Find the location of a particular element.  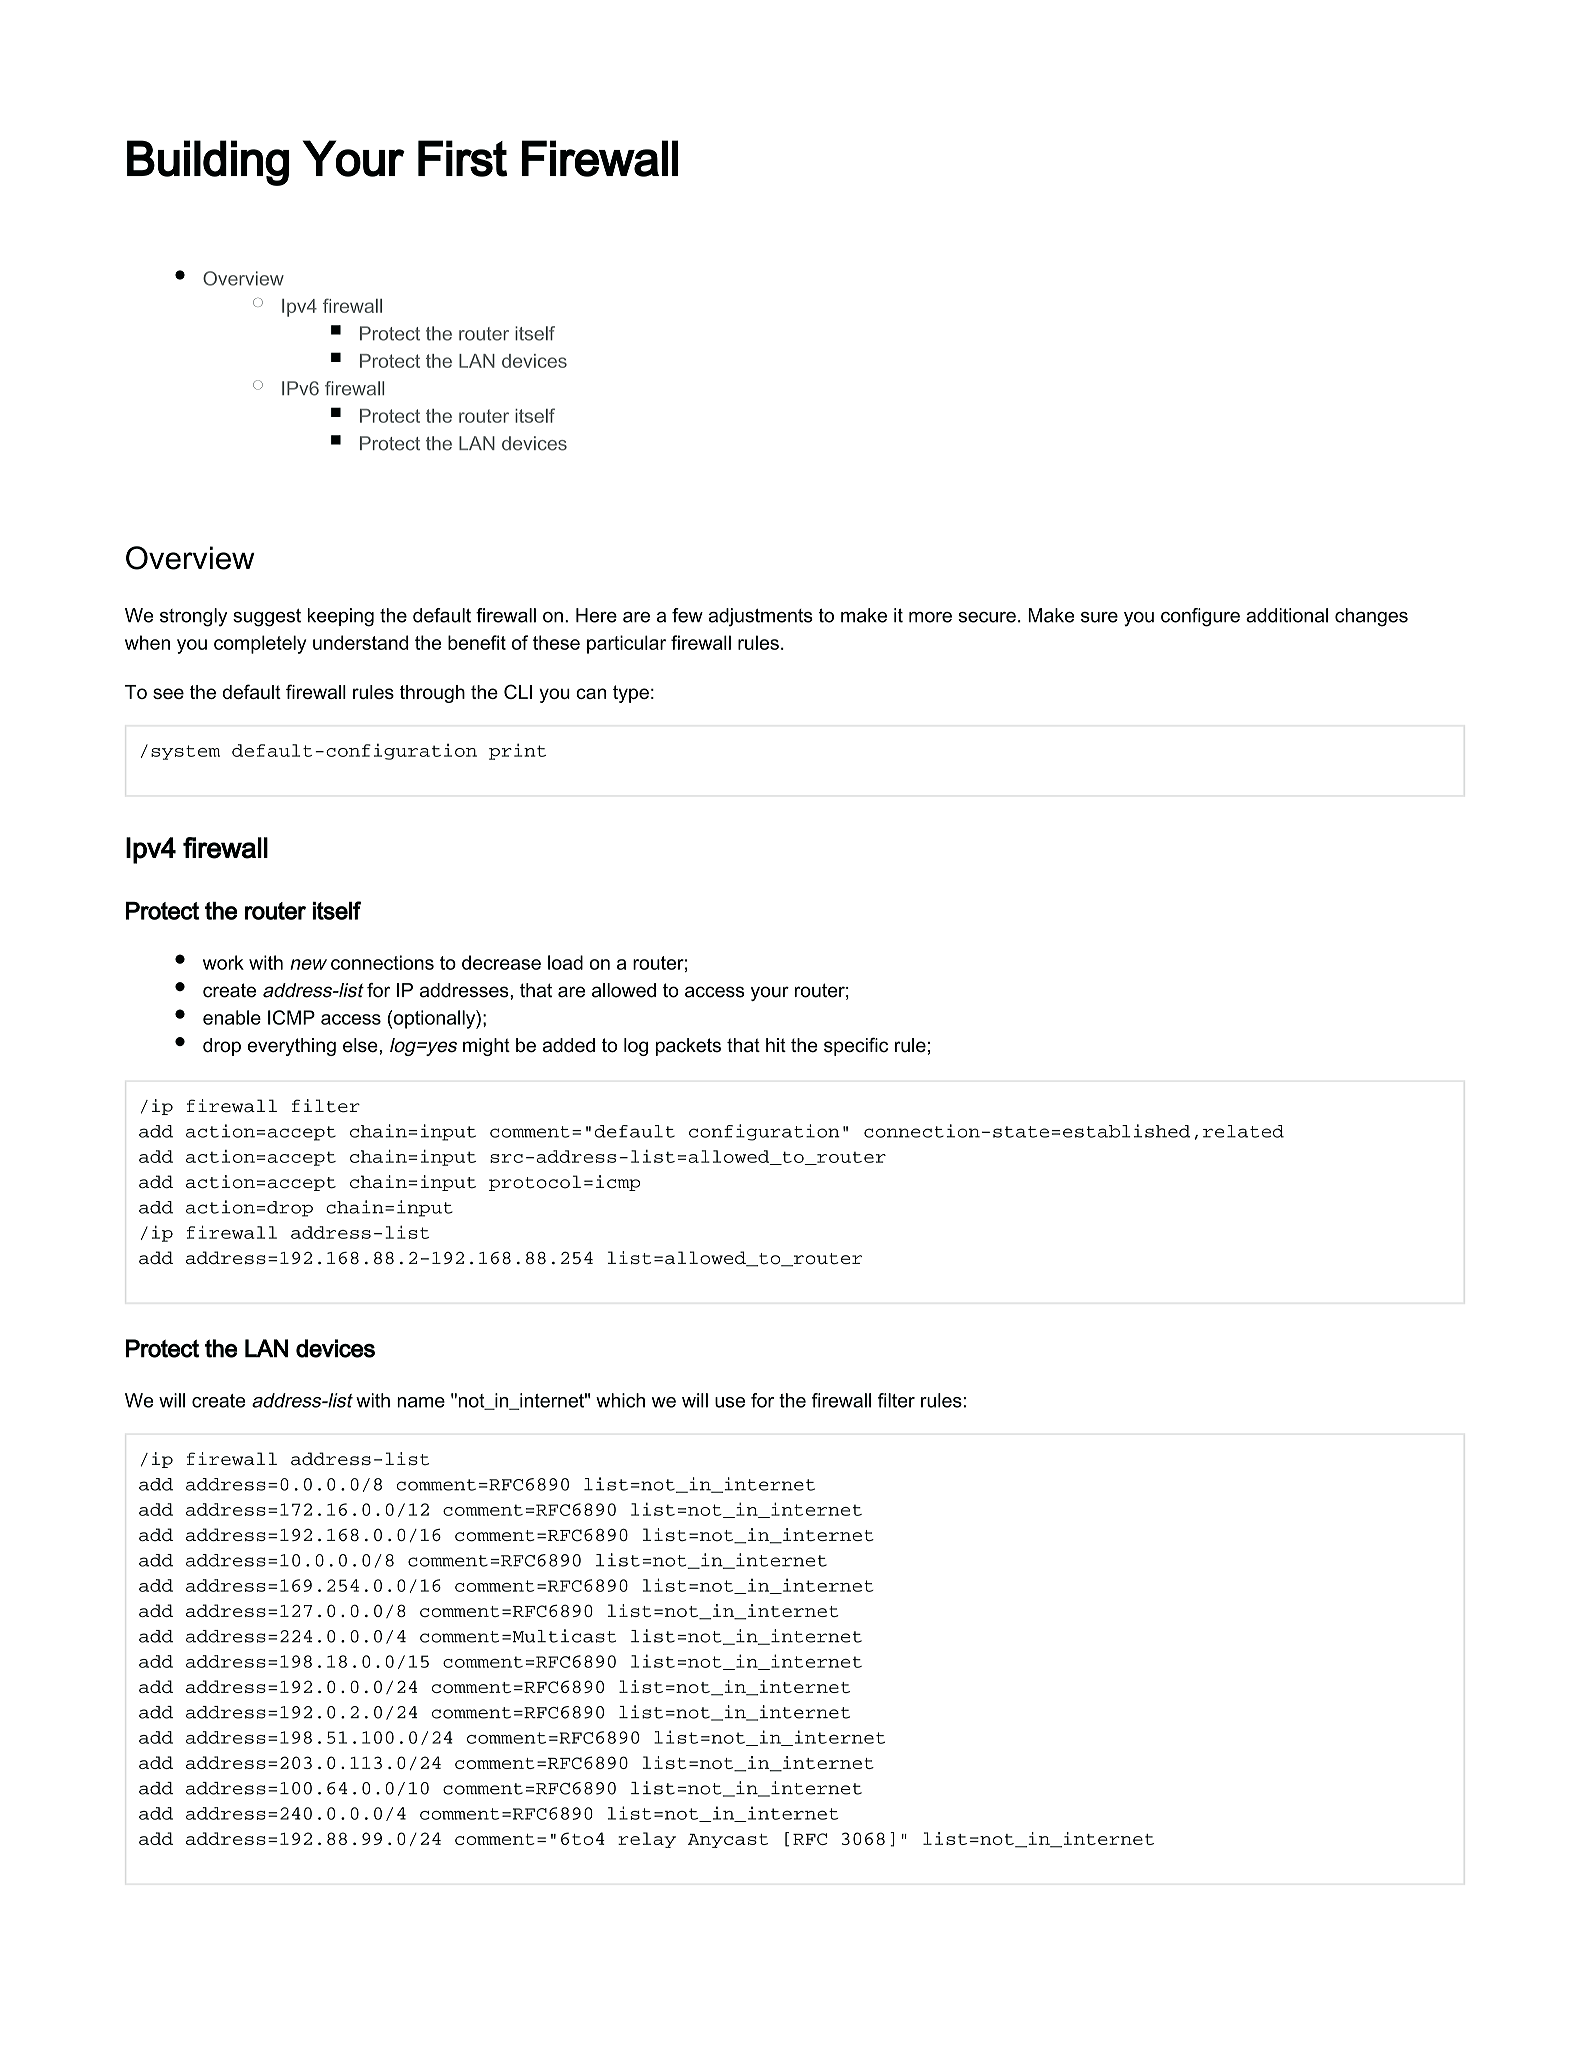

additional is located at coordinates (1287, 615).
